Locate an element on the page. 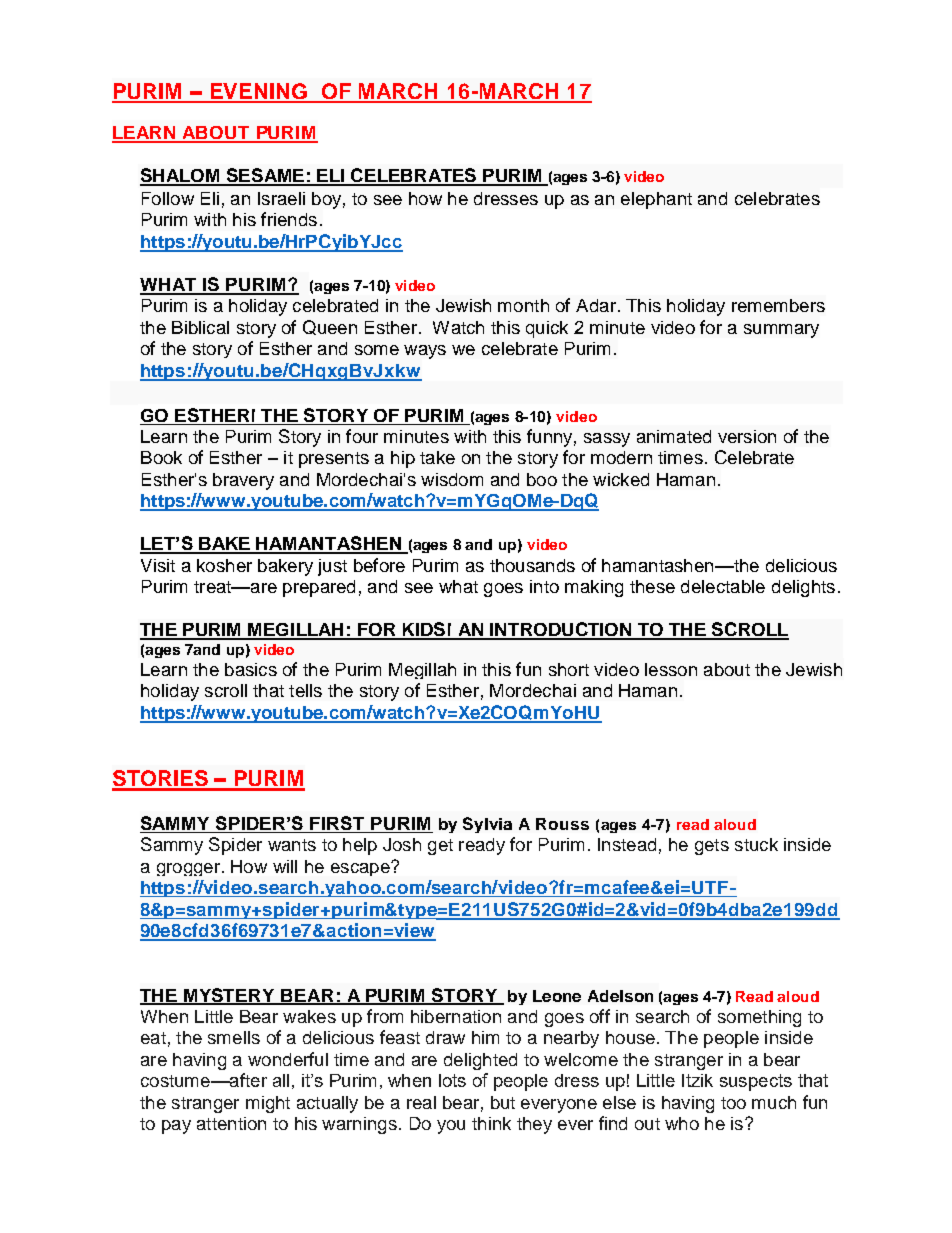  might is located at coordinates (268, 1104).
